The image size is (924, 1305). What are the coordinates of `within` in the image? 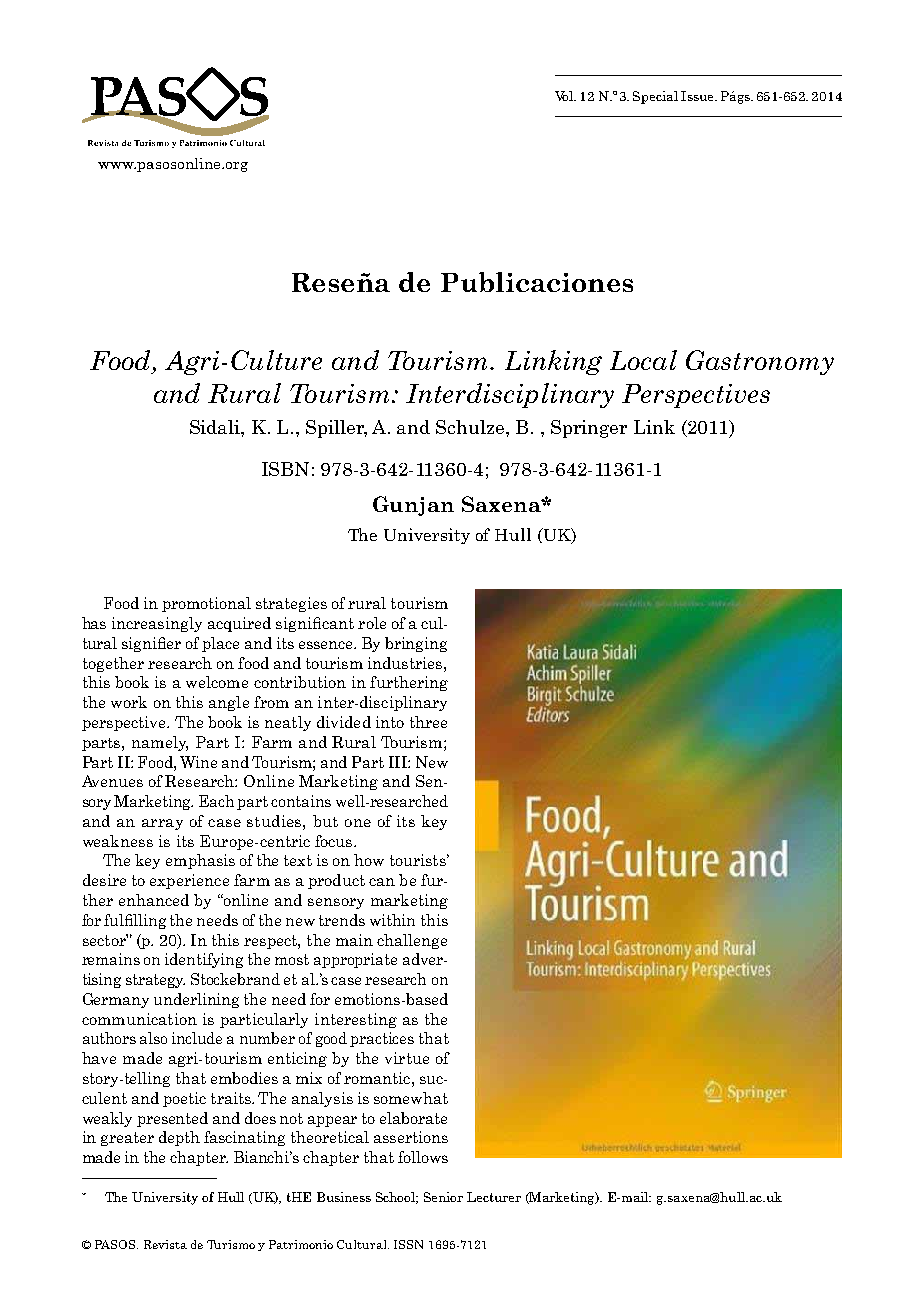 It's located at (392, 920).
